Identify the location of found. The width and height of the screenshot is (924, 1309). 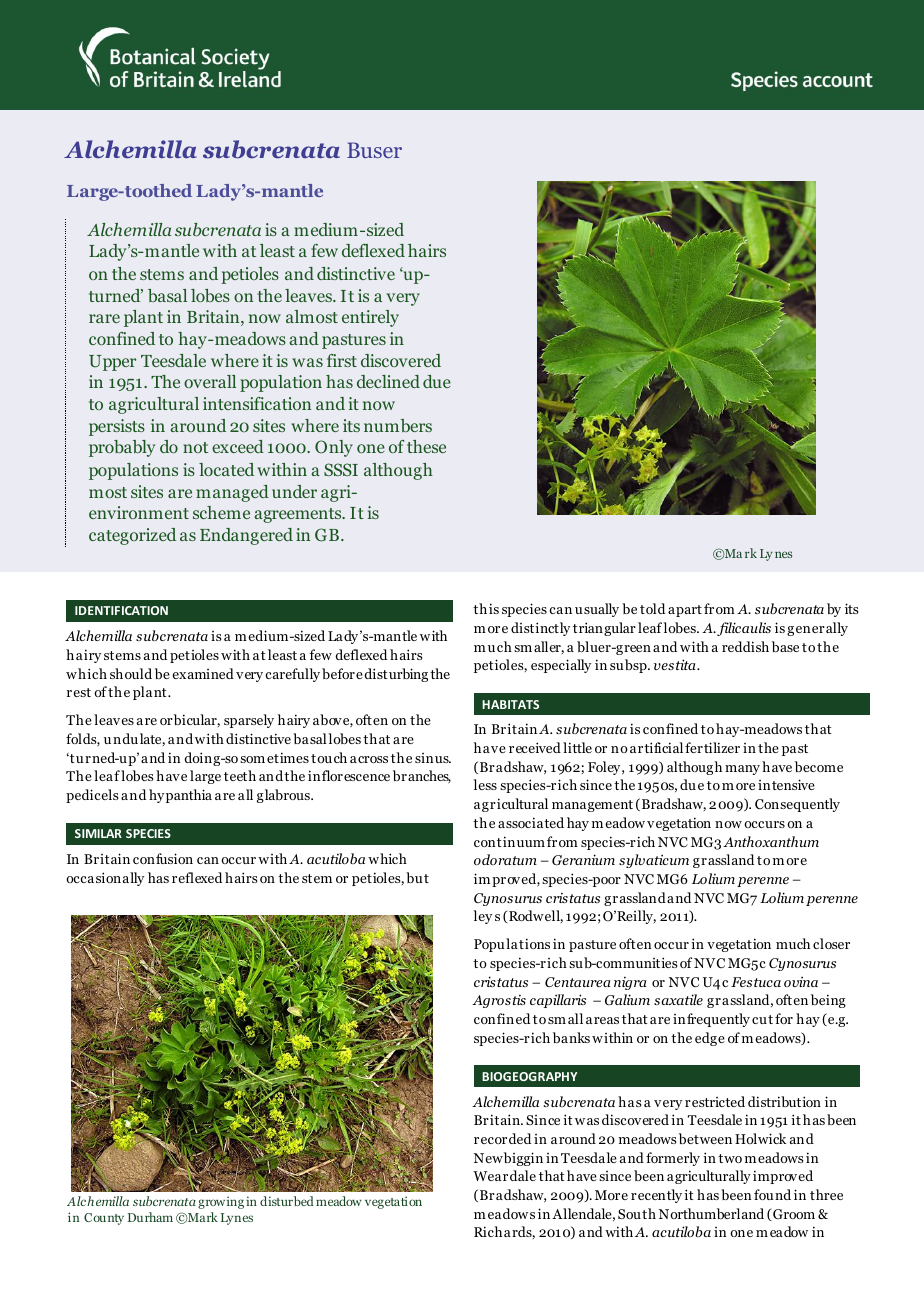
(772, 1194).
